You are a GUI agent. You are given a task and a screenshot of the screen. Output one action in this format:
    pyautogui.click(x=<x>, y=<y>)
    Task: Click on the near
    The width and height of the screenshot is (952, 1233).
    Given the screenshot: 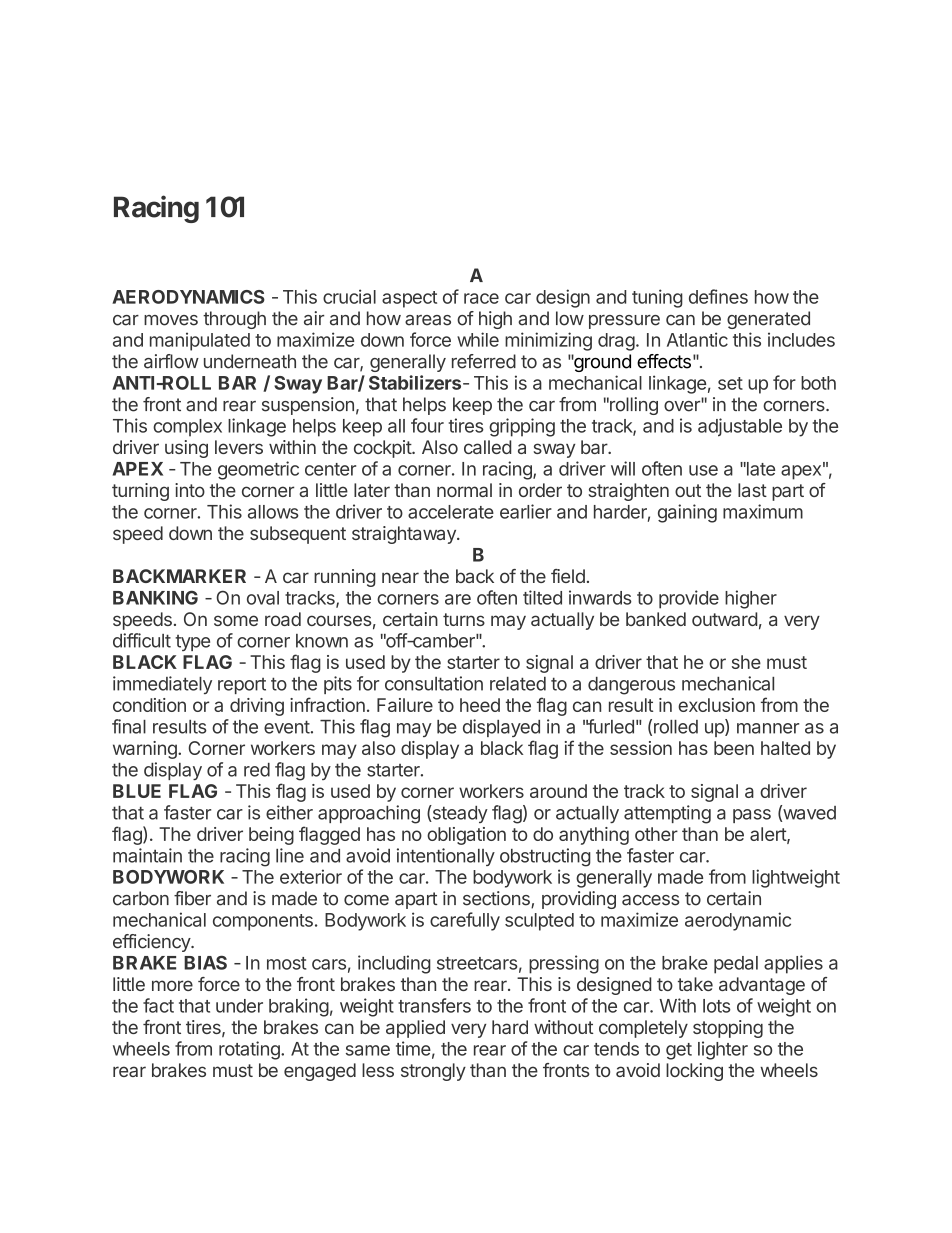 What is the action you would take?
    pyautogui.click(x=400, y=577)
